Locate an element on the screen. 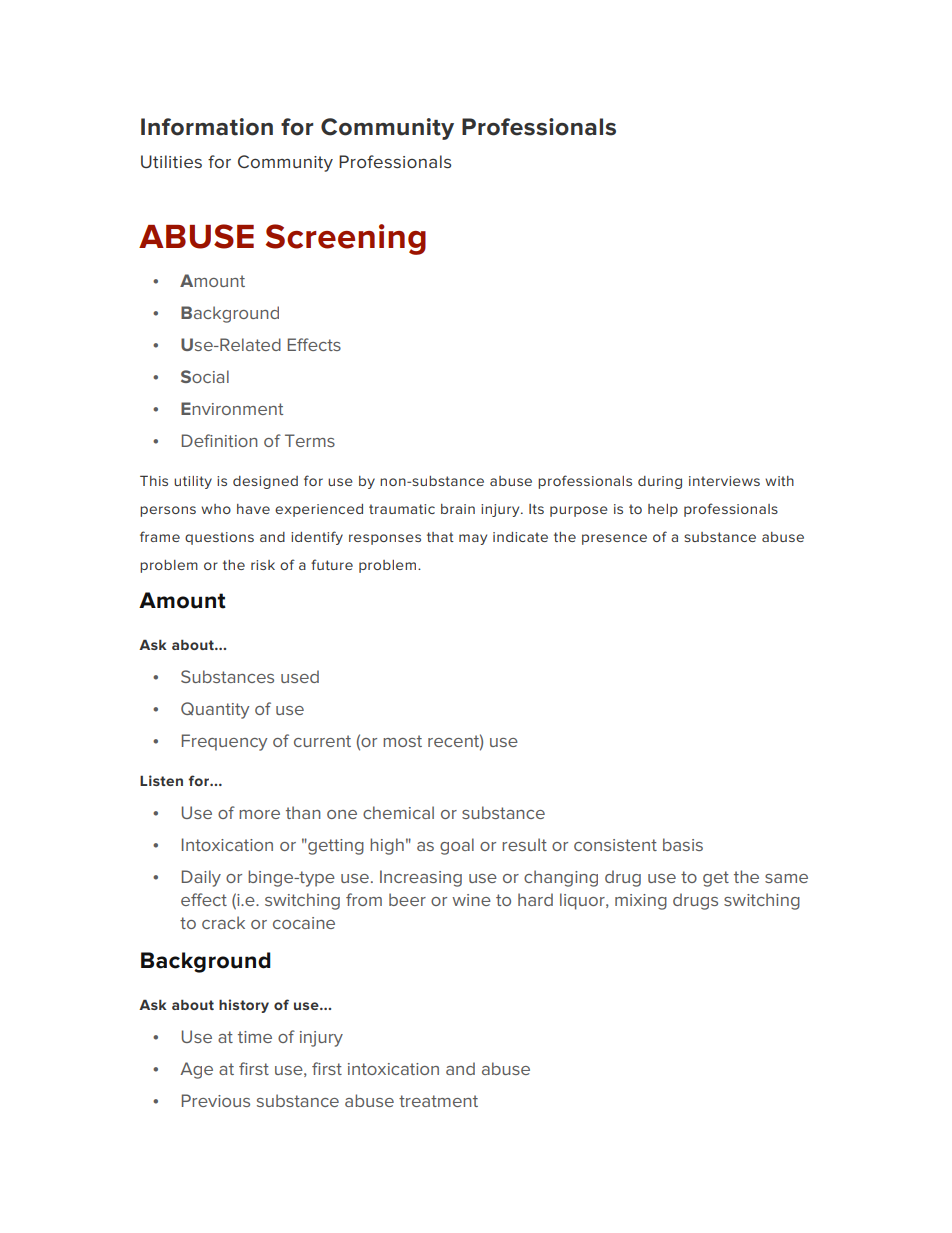 Image resolution: width=952 pixels, height=1233 pixels. presence is located at coordinates (614, 539).
